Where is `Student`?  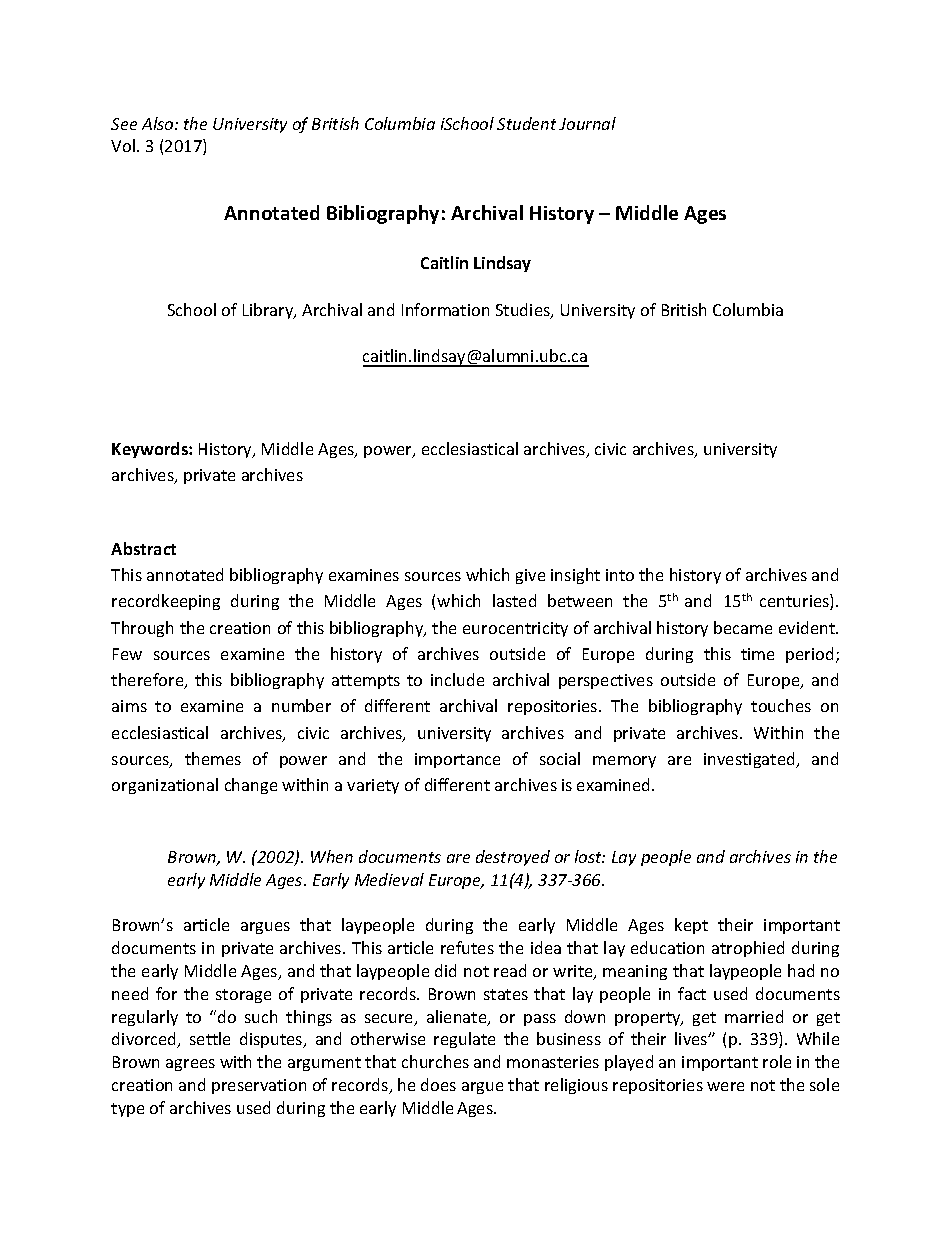
Student is located at coordinates (526, 123).
